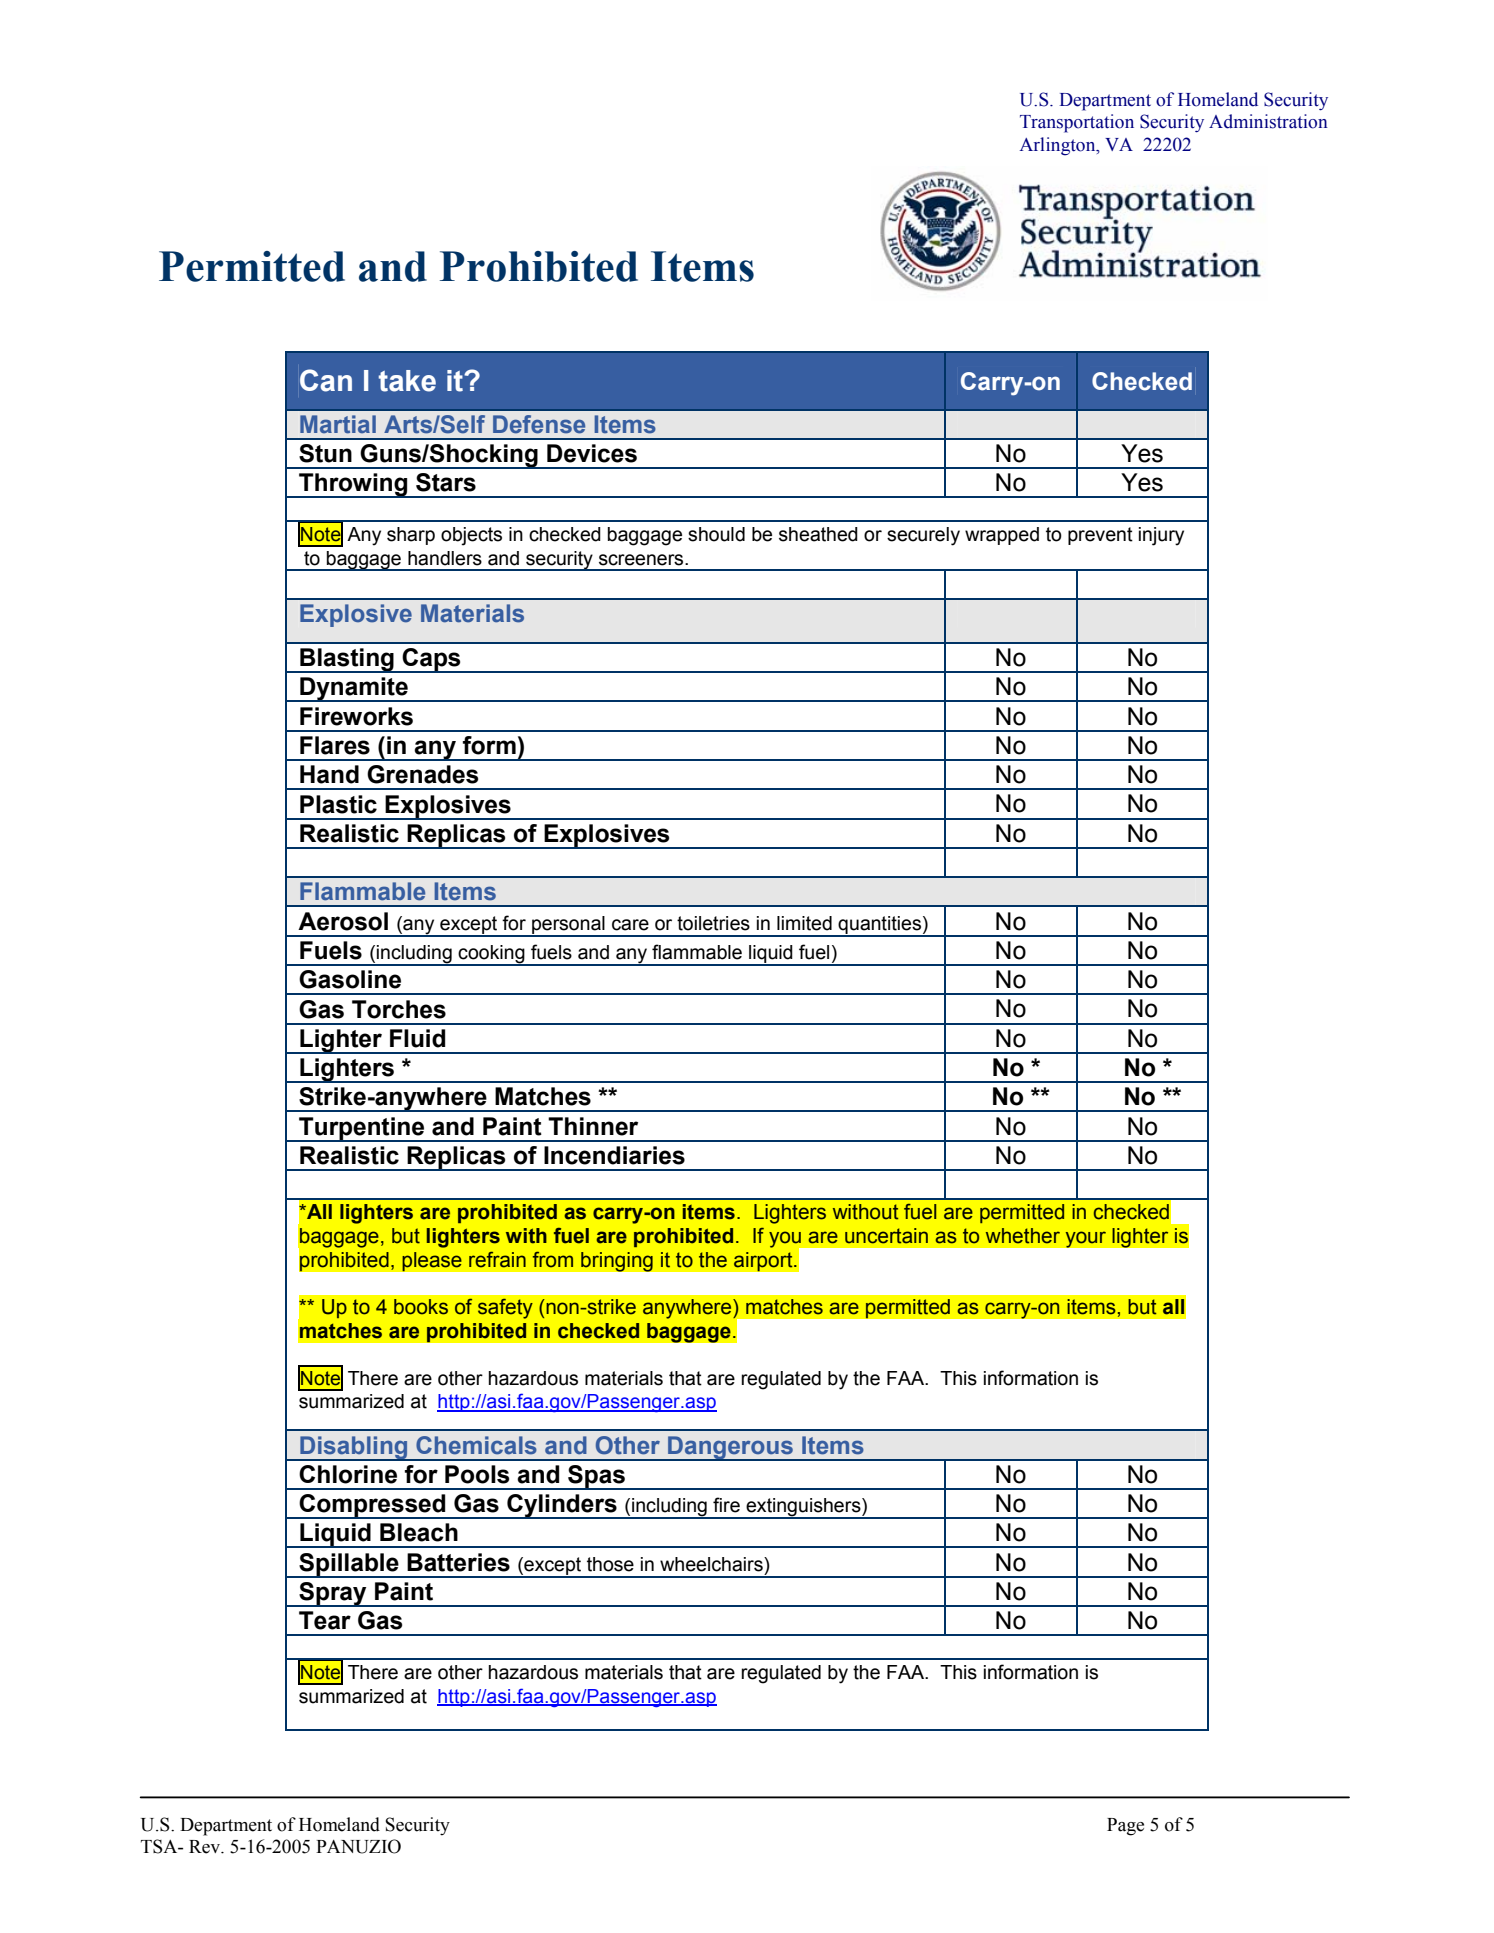 The height and width of the page is (1933, 1494). Describe the element at coordinates (1059, 146) in the page. I see `Arlington` at that location.
